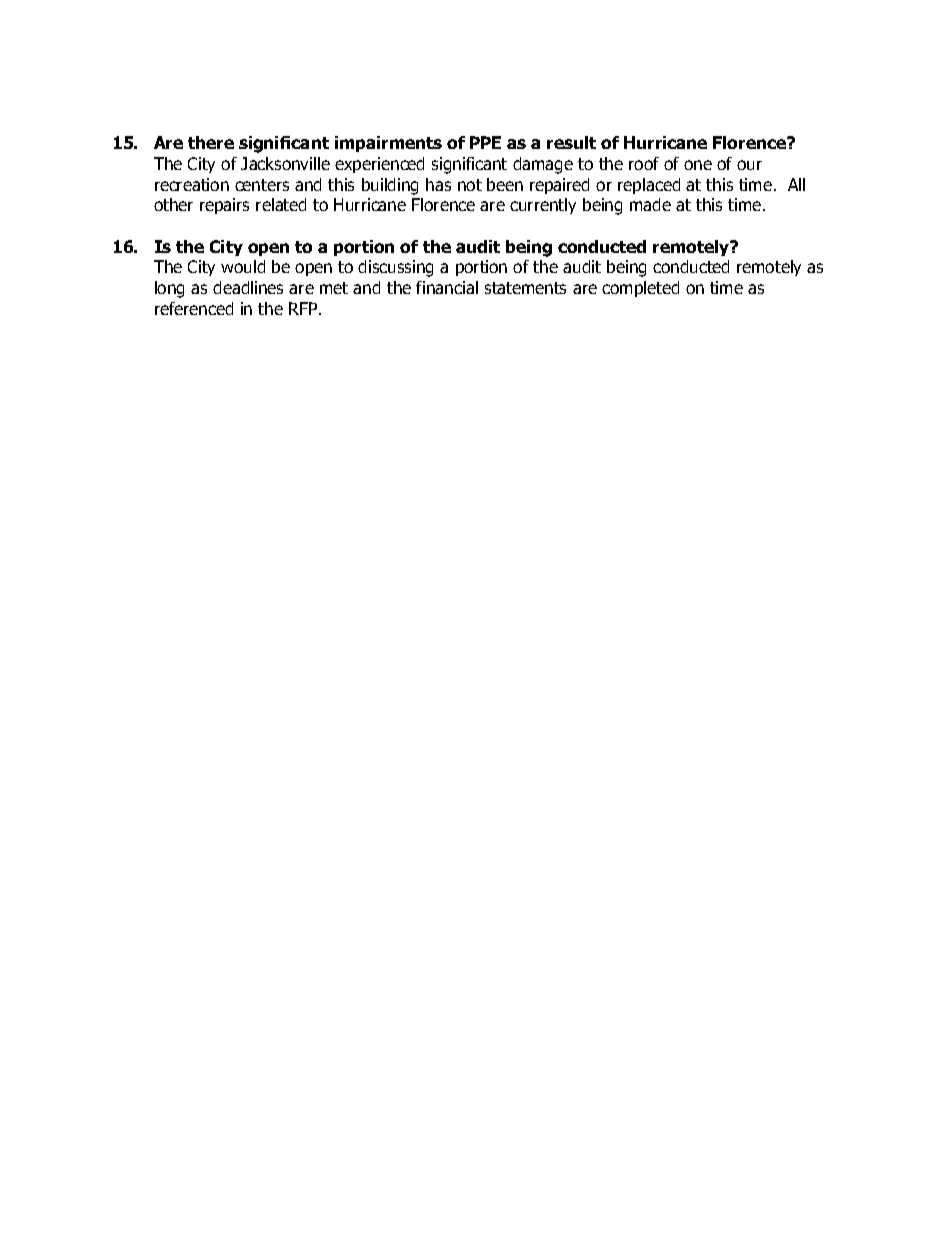  Describe the element at coordinates (543, 206) in the screenshot. I see `currently` at that location.
